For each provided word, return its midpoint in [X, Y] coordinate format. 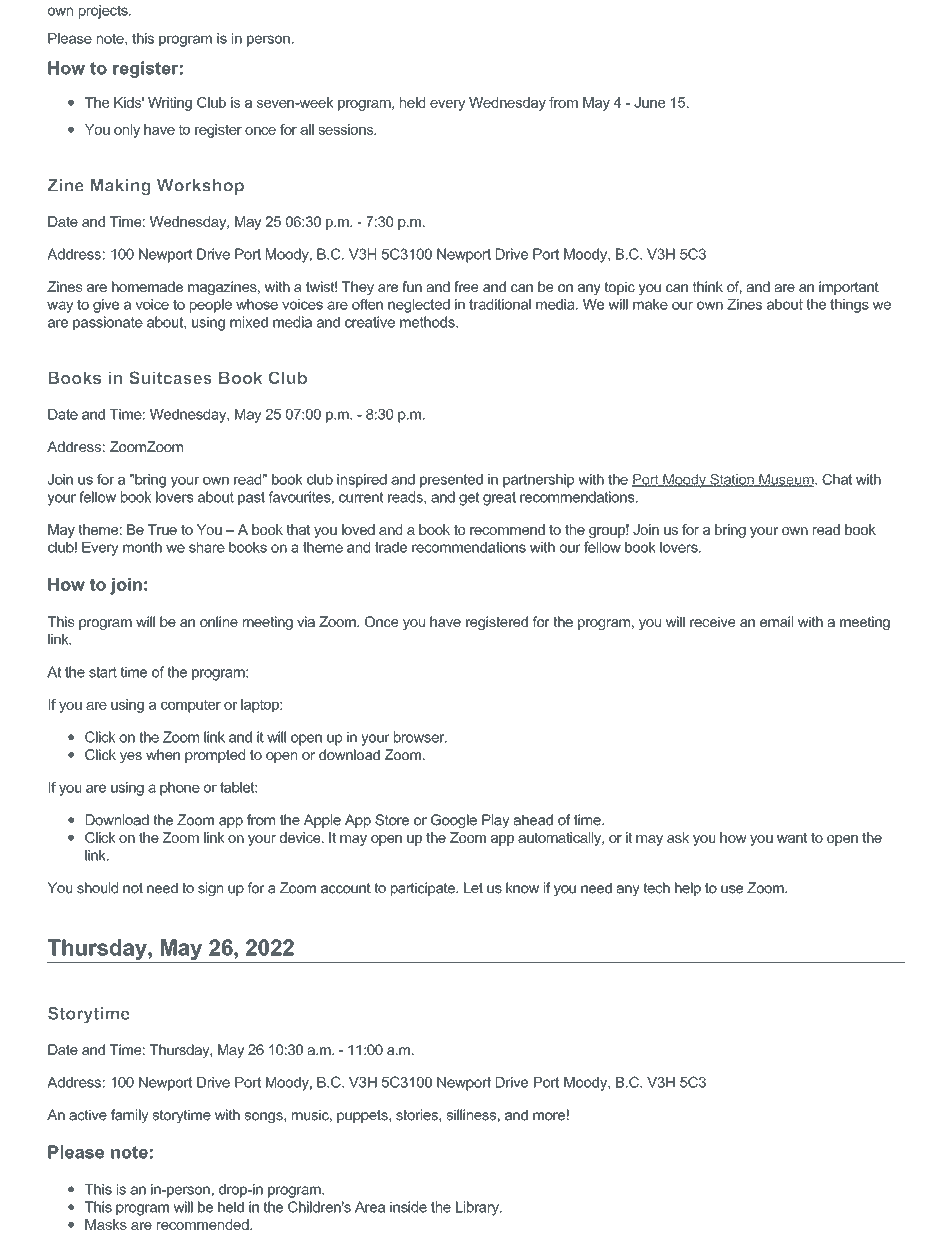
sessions [347, 129]
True [162, 529]
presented [451, 481]
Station [732, 480]
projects [104, 12]
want [792, 837]
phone [180, 789]
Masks [106, 1224]
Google [454, 821]
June [649, 102]
